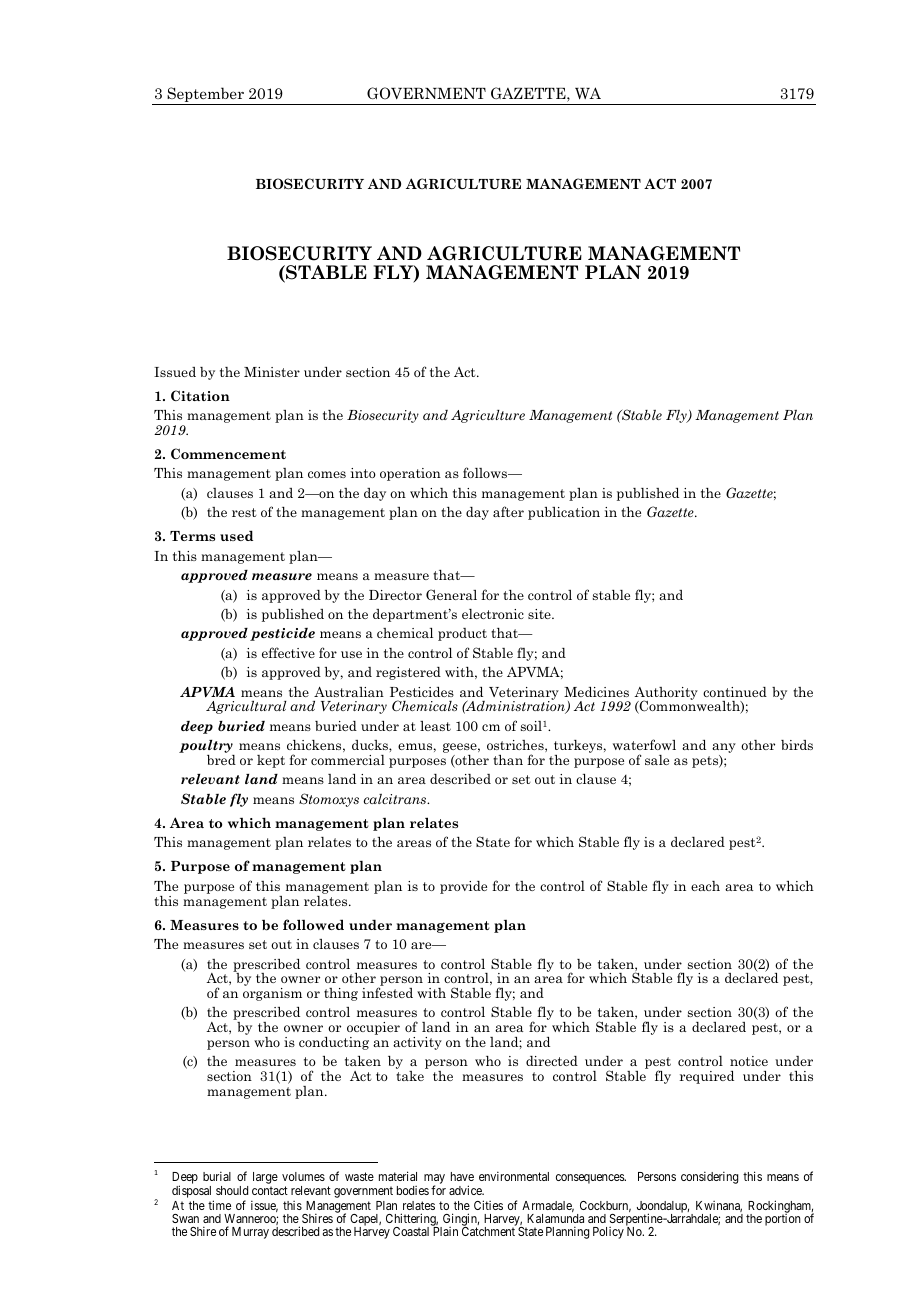 The width and height of the screenshot is (924, 1308). Describe the element at coordinates (205, 96) in the screenshot. I see `September` at that location.
